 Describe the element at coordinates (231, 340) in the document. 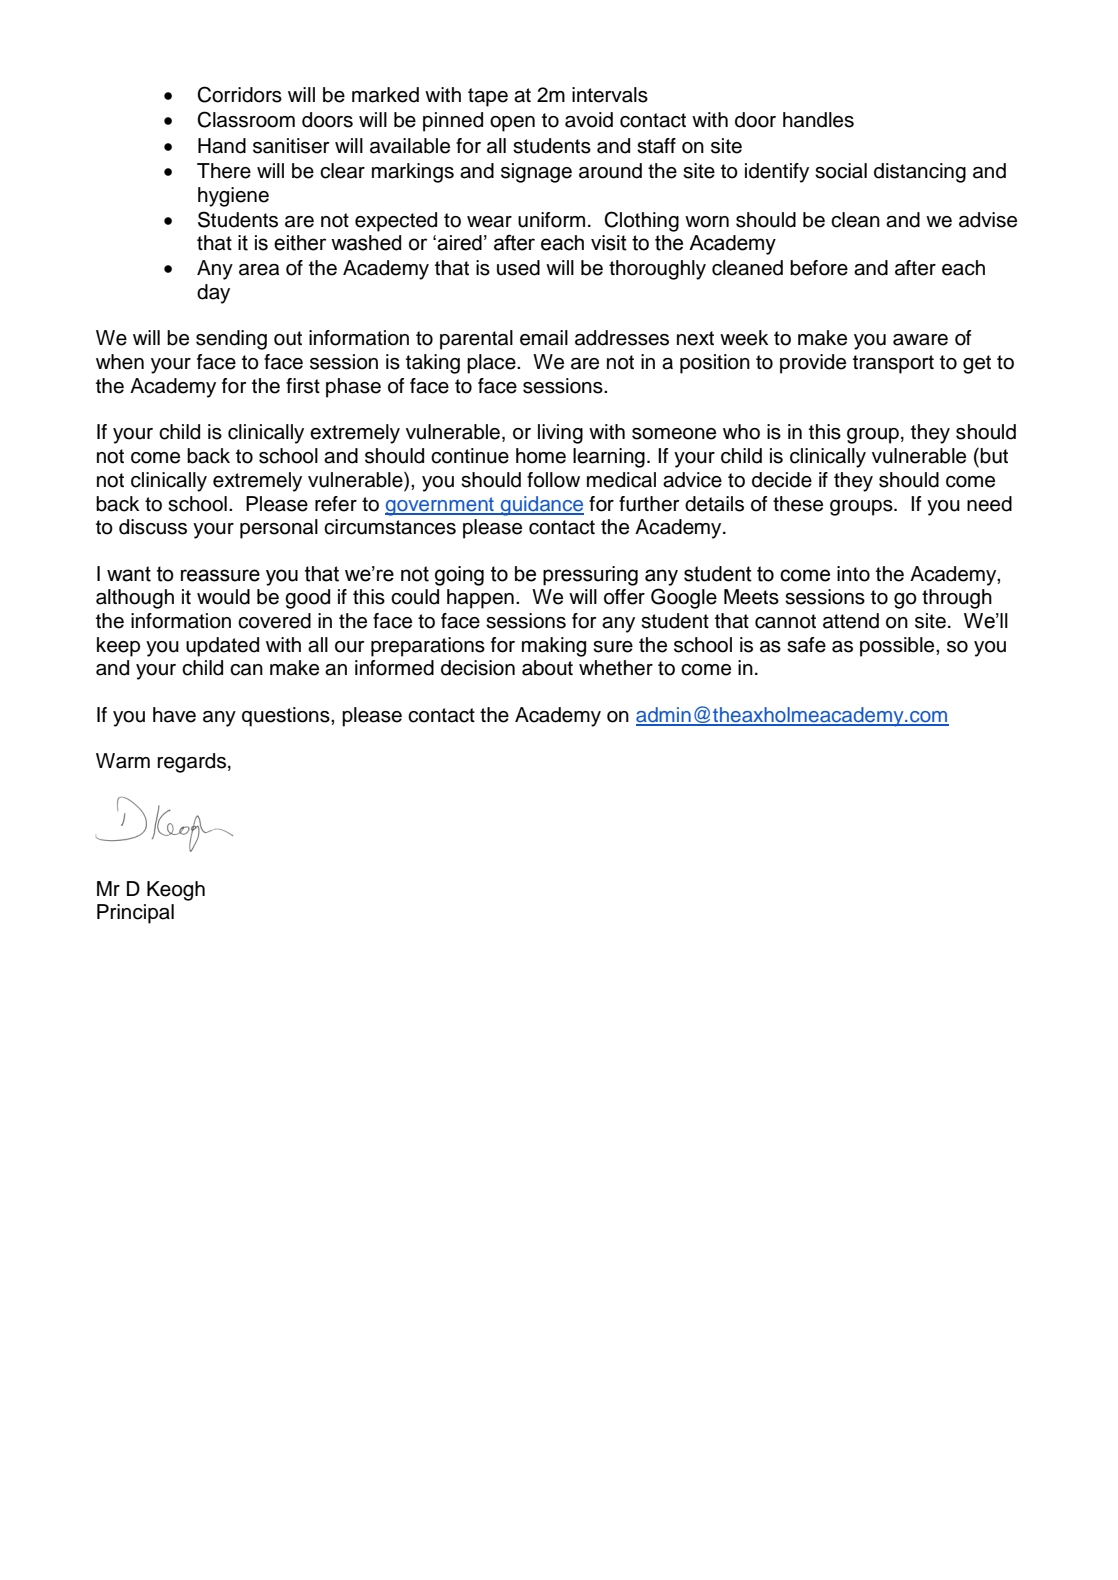

I see `sending` at that location.
